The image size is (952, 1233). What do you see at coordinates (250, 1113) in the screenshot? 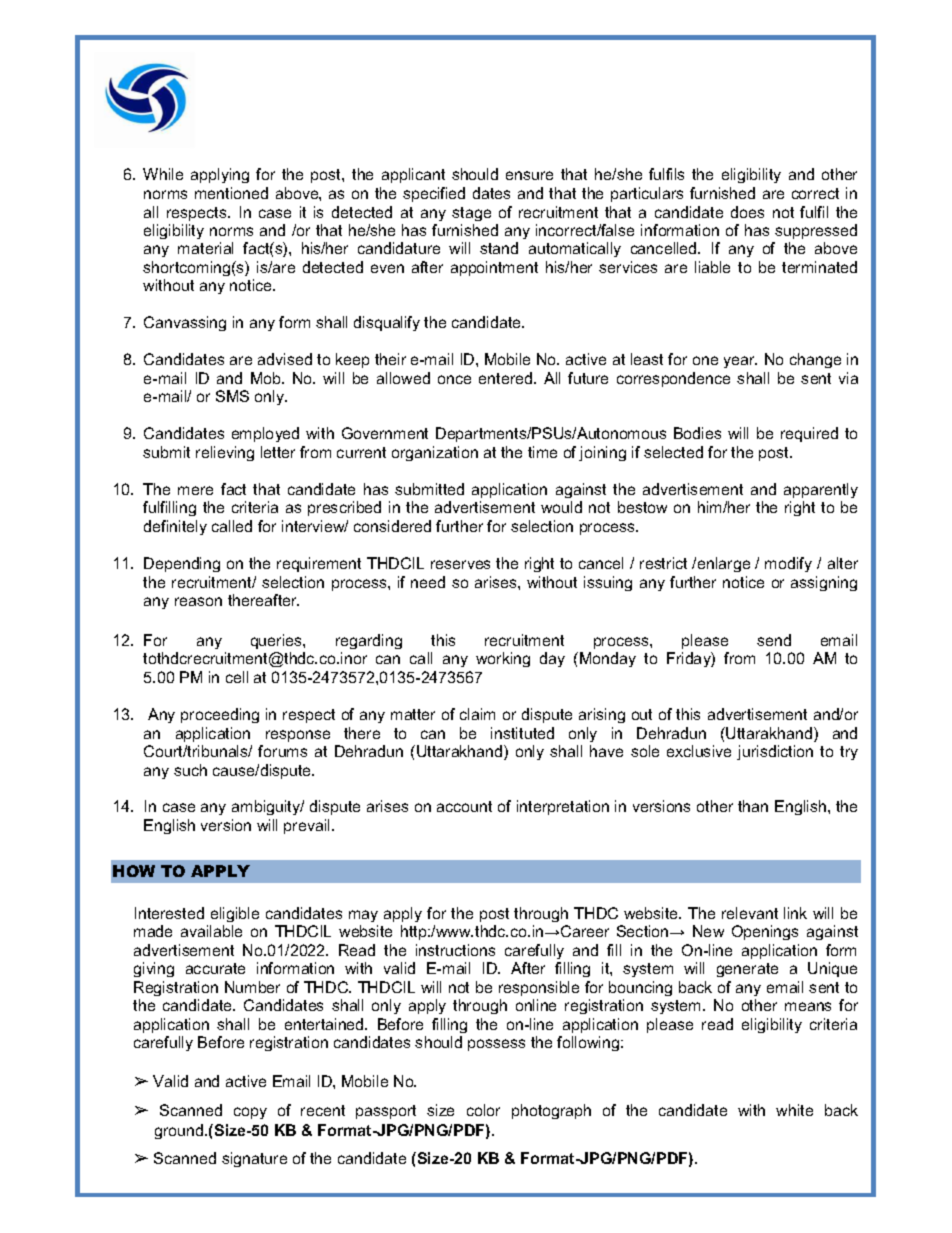
I see `copy` at bounding box center [250, 1113].
